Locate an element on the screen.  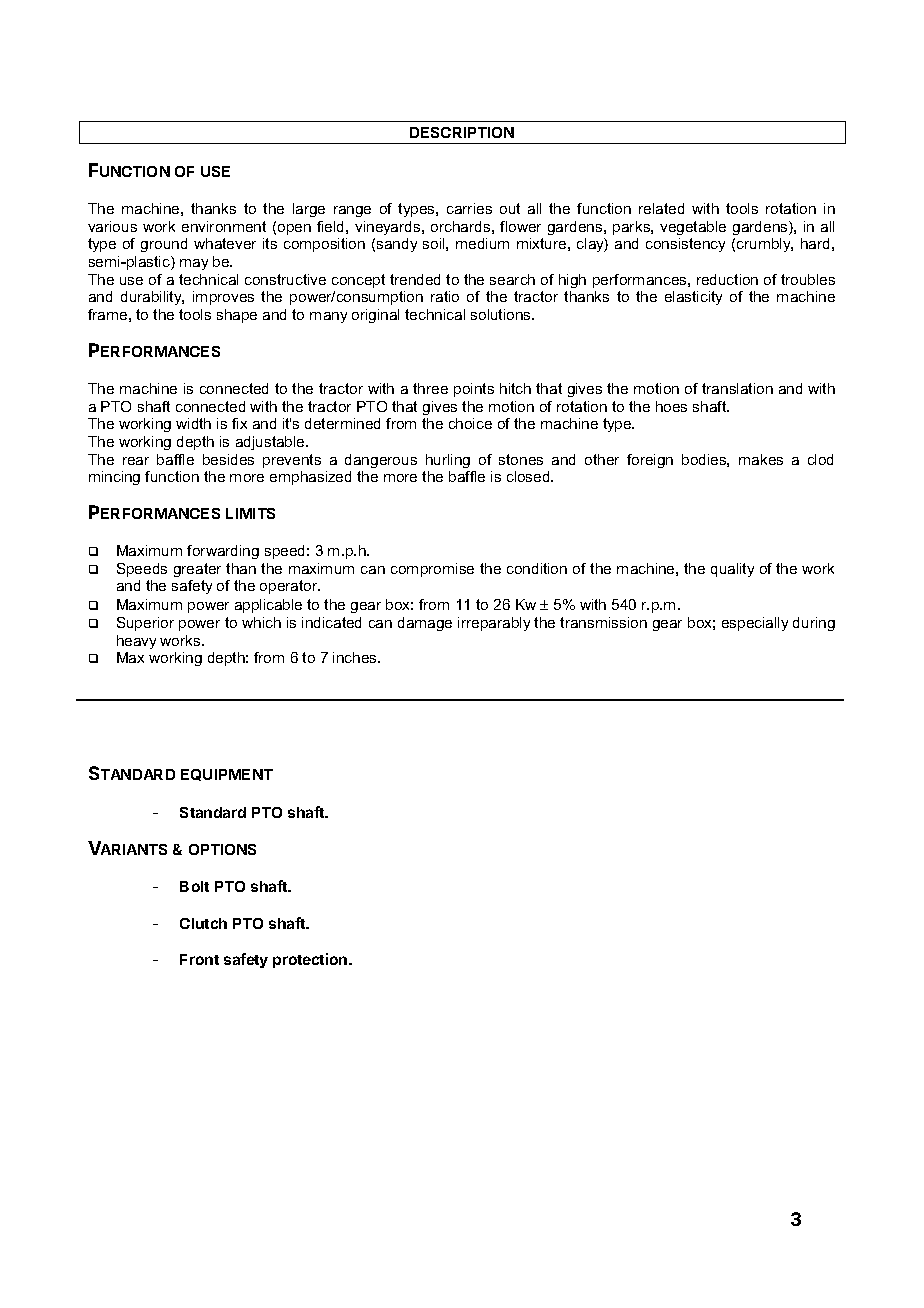
protection is located at coordinates (311, 960).
